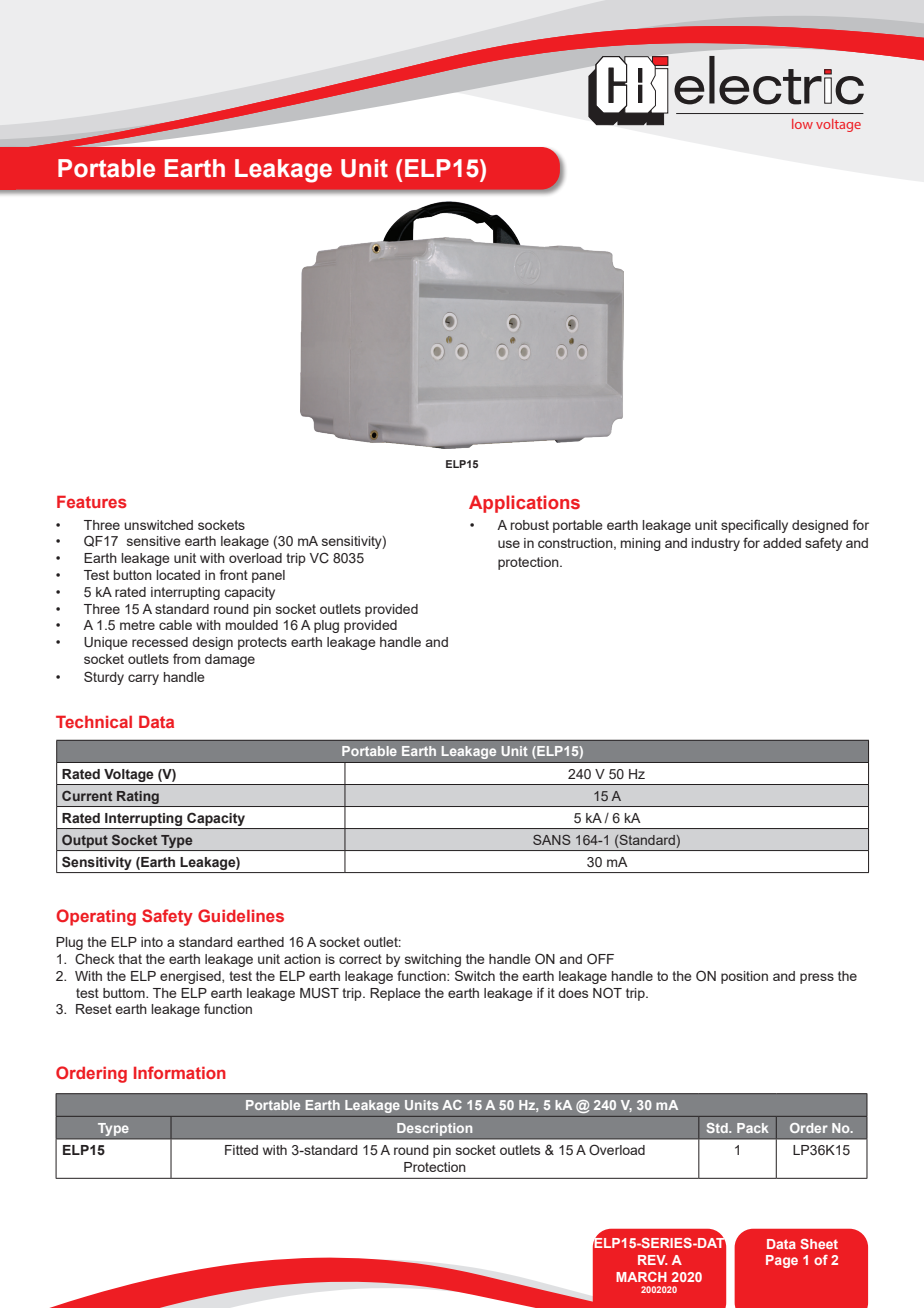  Describe the element at coordinates (744, 977) in the page. I see `position` at that location.
